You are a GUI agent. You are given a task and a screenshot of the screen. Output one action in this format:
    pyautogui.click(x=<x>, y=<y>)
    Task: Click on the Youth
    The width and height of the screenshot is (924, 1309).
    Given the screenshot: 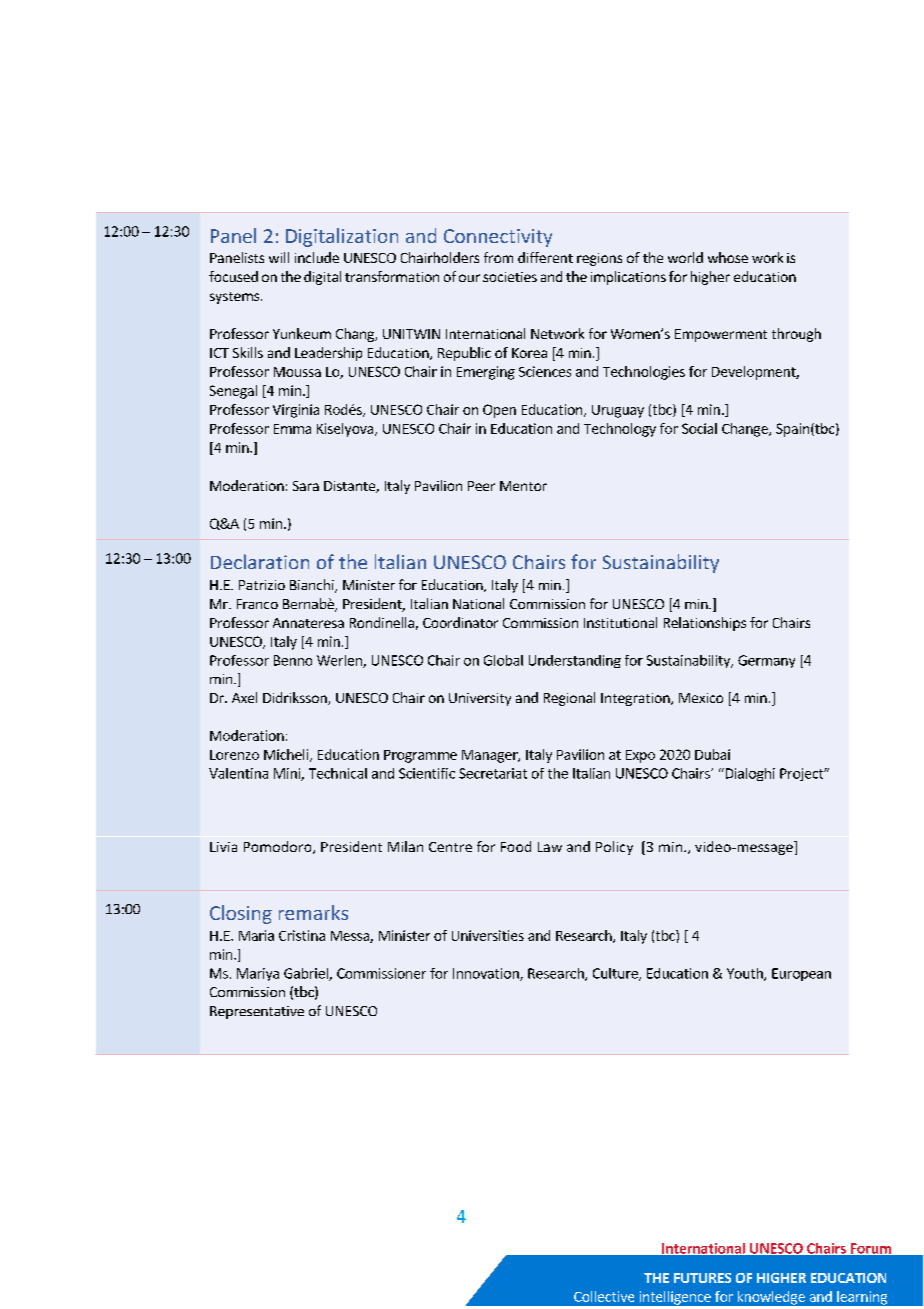 What is the action you would take?
    pyautogui.click(x=746, y=974)
